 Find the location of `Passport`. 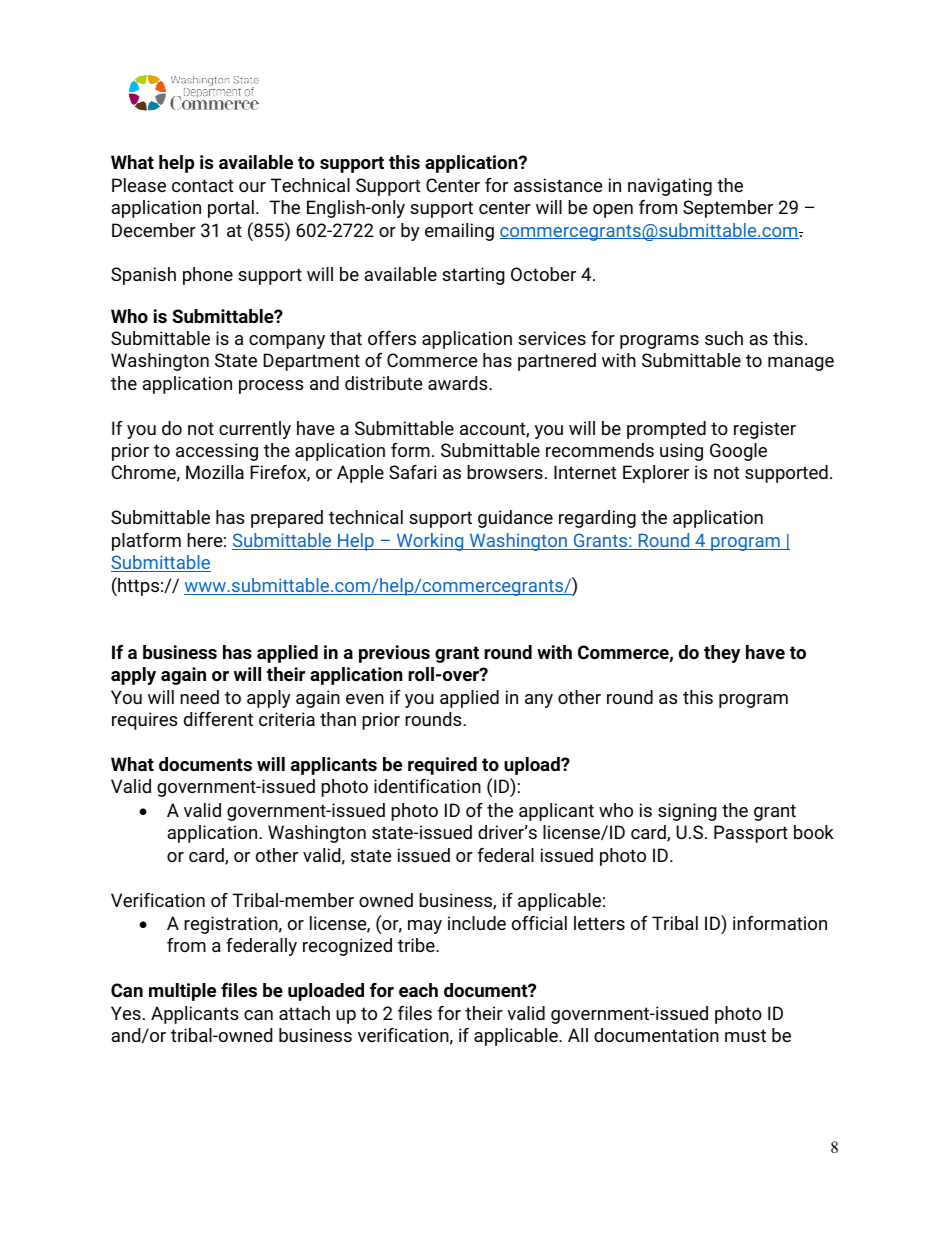

Passport is located at coordinates (751, 834).
